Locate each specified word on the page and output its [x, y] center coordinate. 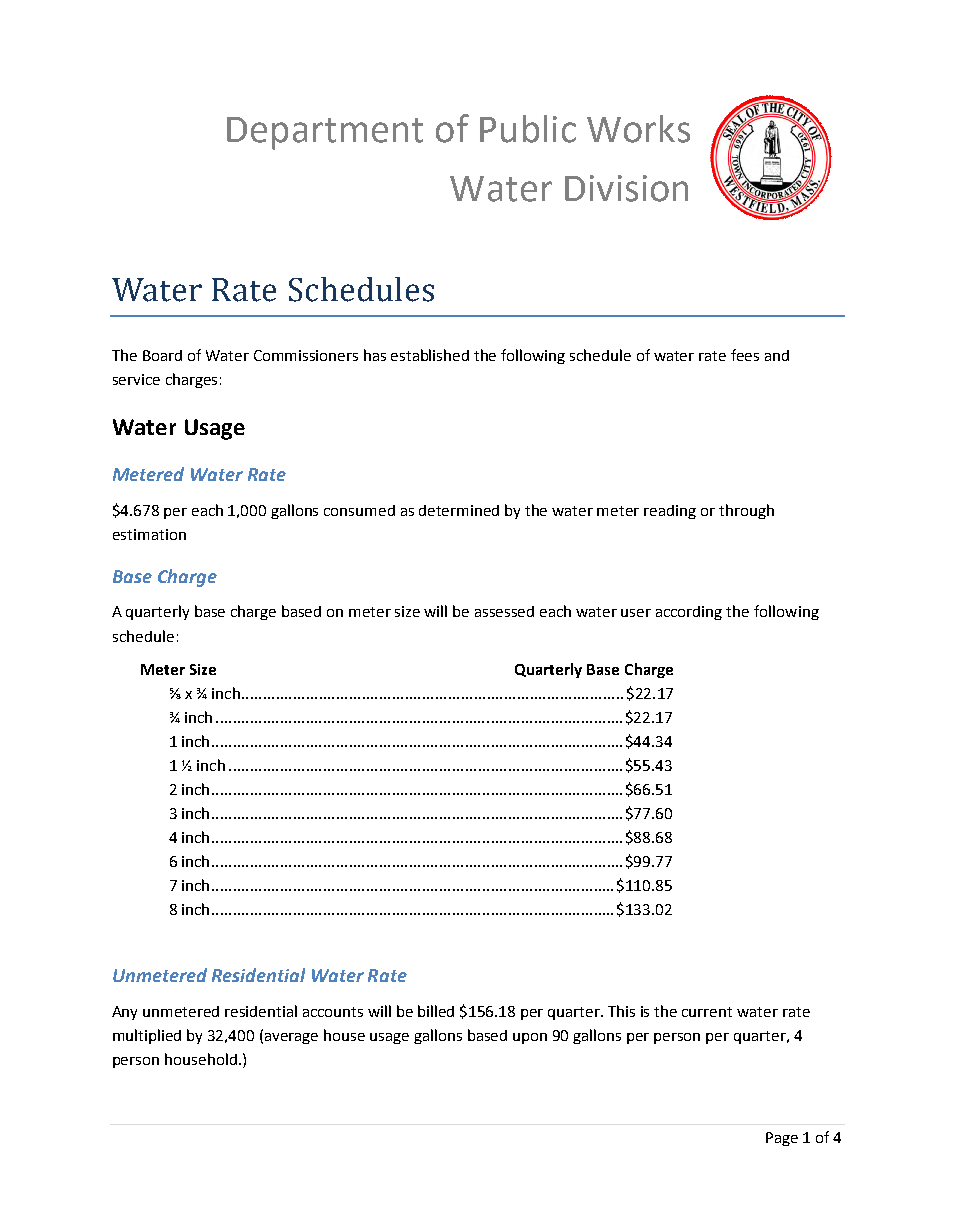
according [689, 613]
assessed [504, 611]
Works [638, 129]
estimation [149, 534]
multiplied [147, 1036]
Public [528, 129]
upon [530, 1038]
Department [325, 133]
